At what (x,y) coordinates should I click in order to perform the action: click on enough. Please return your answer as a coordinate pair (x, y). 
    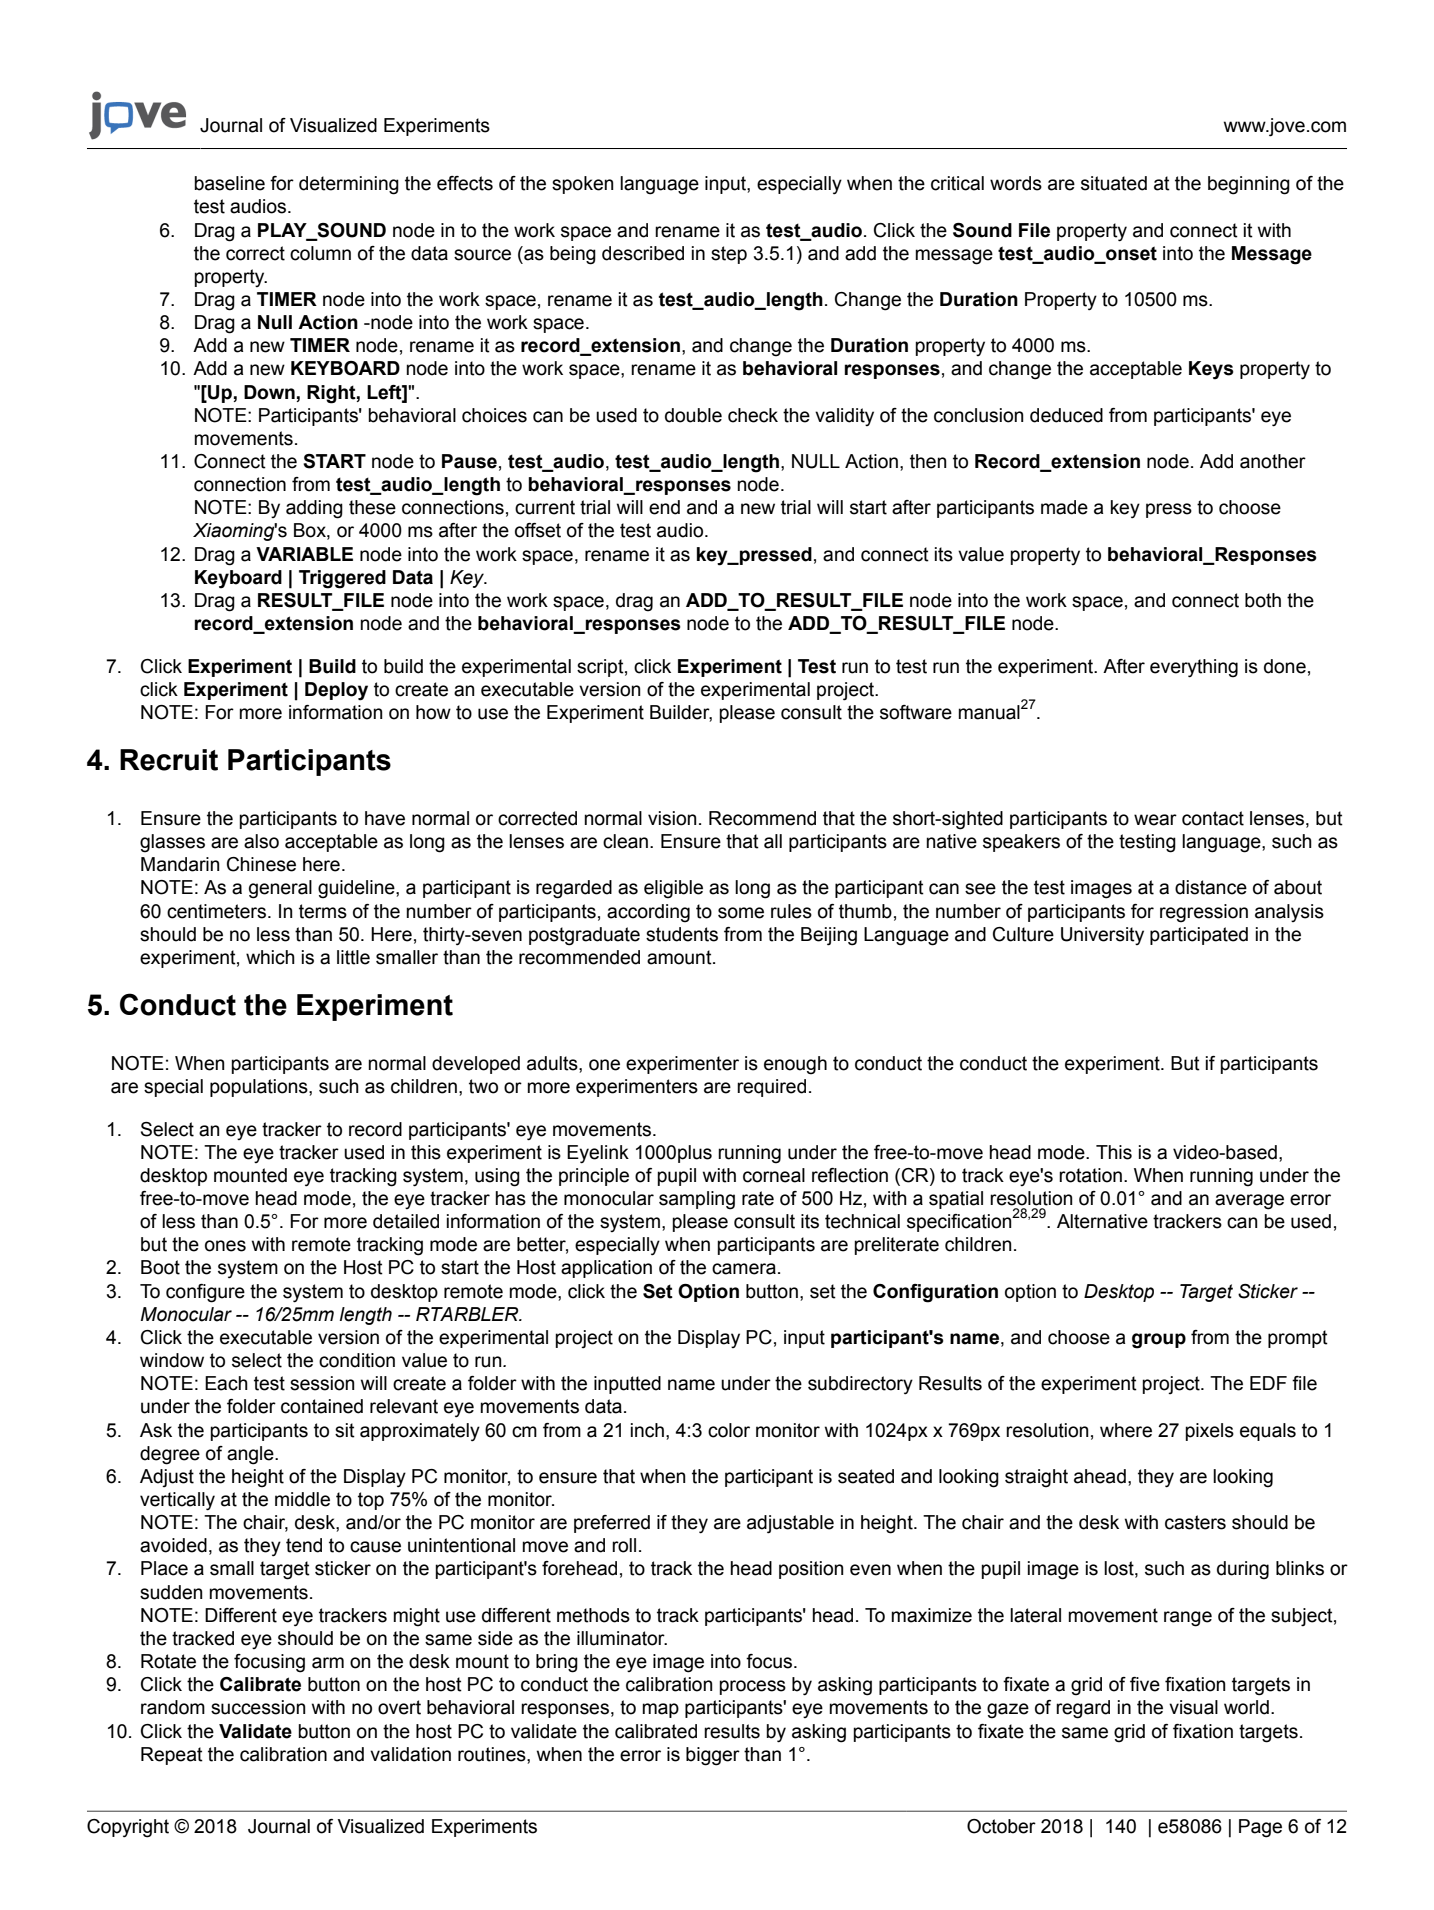
    Looking at the image, I should click on (795, 1065).
